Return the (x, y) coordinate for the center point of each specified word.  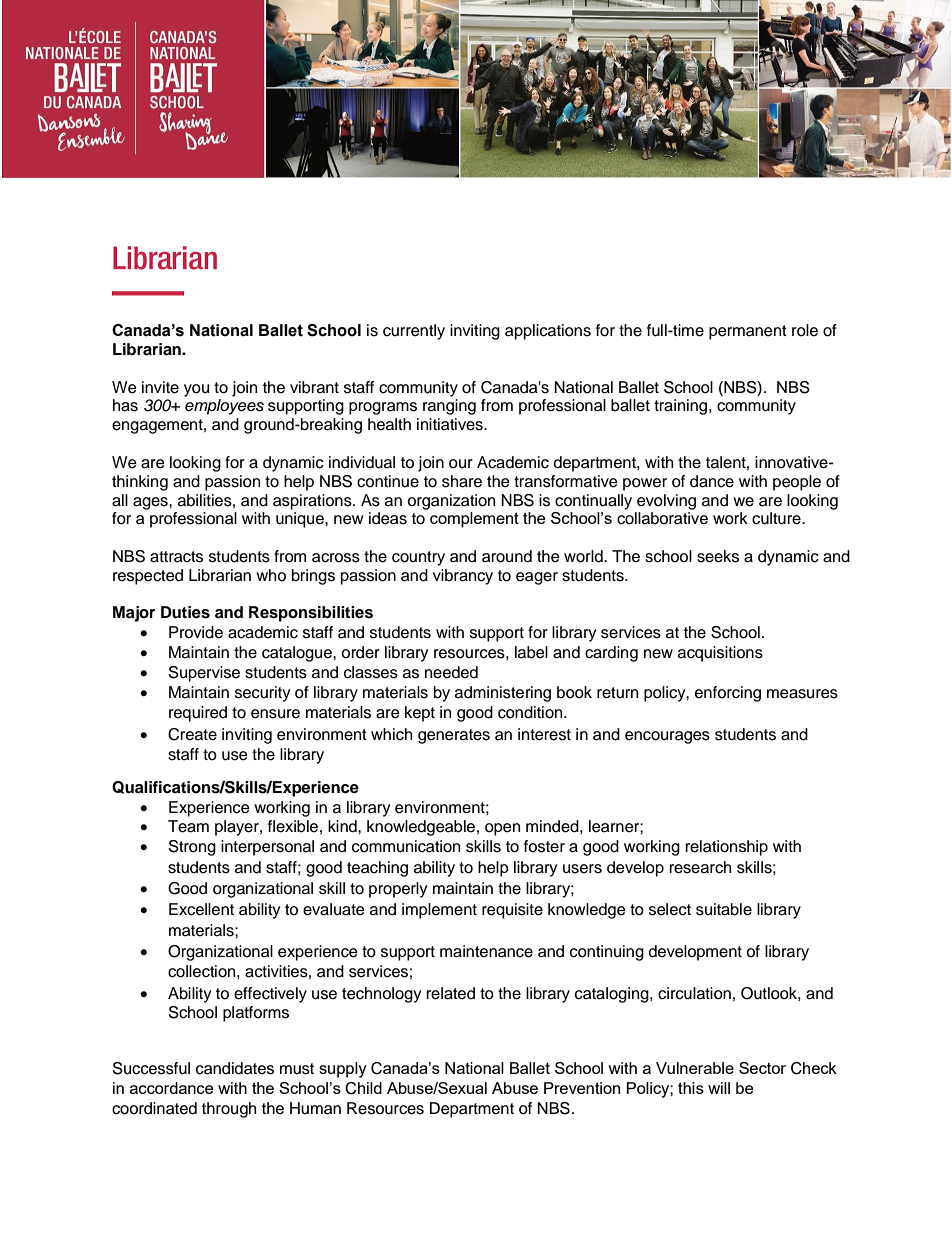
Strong (192, 848)
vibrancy (463, 577)
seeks (718, 556)
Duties (185, 612)
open (502, 829)
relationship (727, 848)
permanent (748, 332)
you (196, 390)
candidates (235, 1068)
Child (363, 1088)
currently (414, 332)
